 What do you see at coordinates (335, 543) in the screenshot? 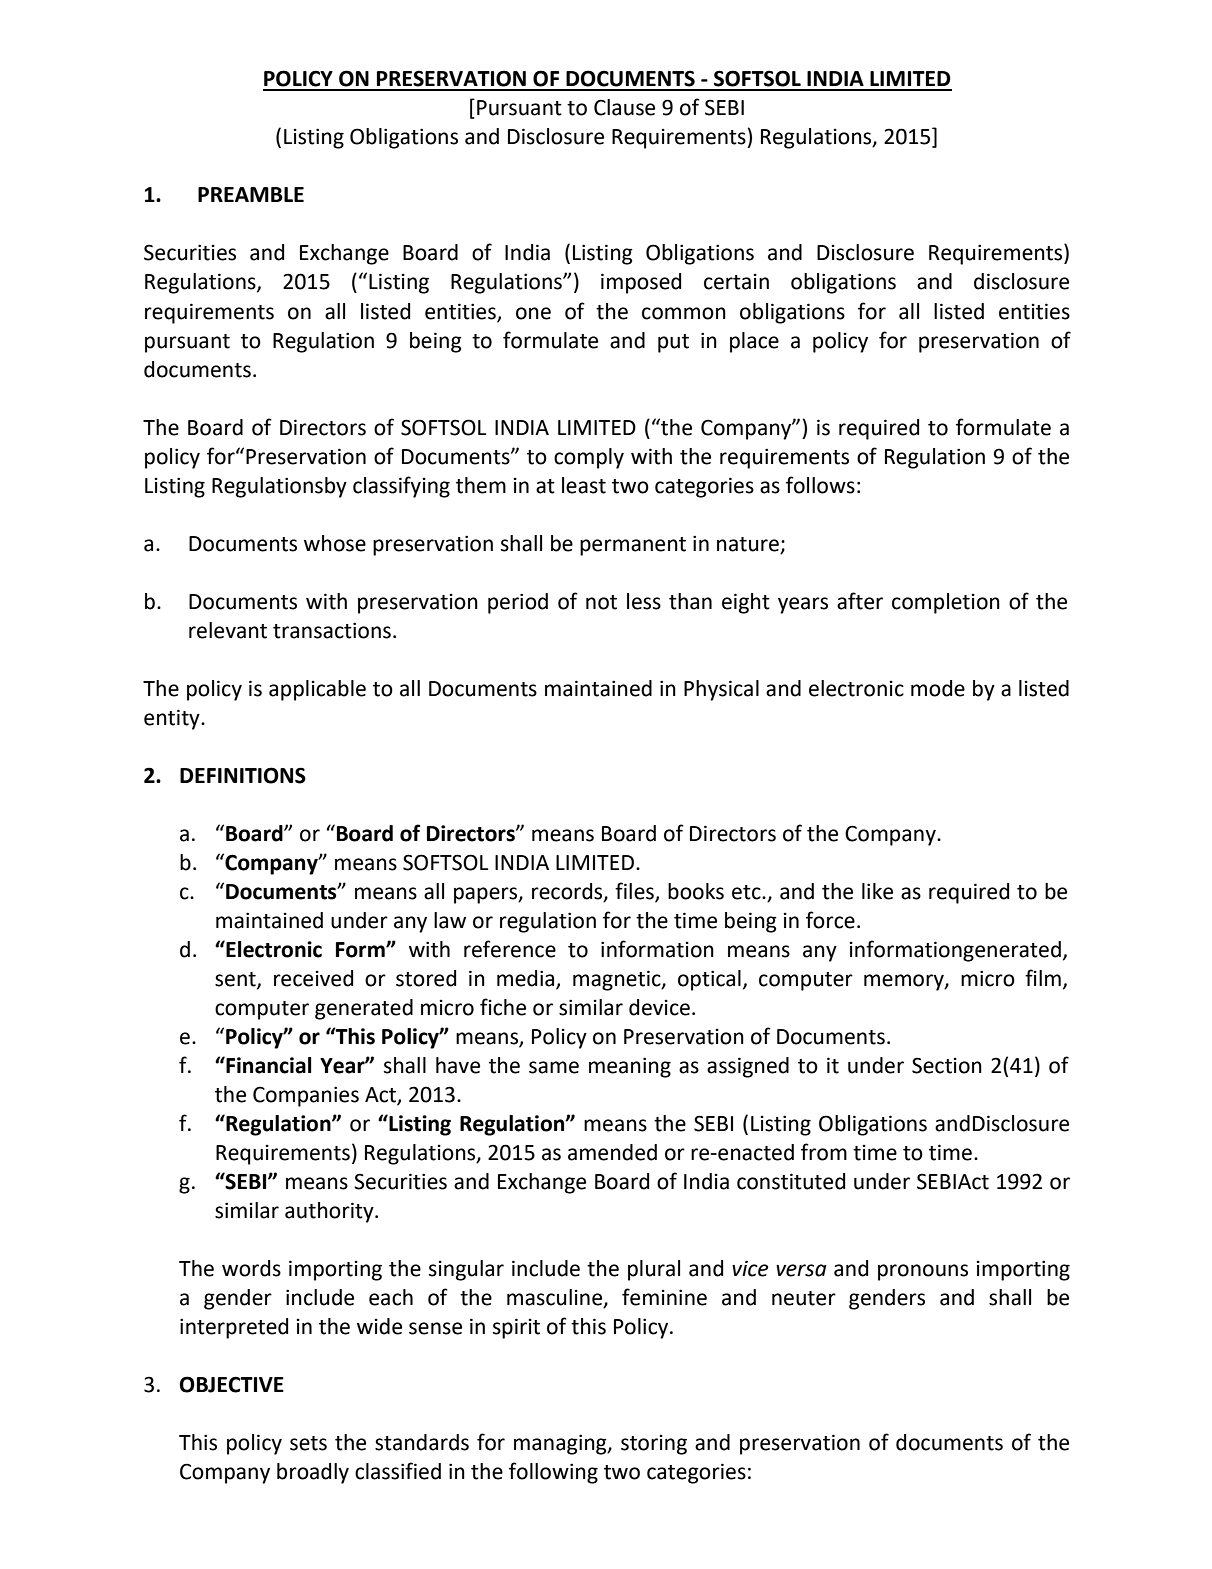
I see `whose` at bounding box center [335, 543].
